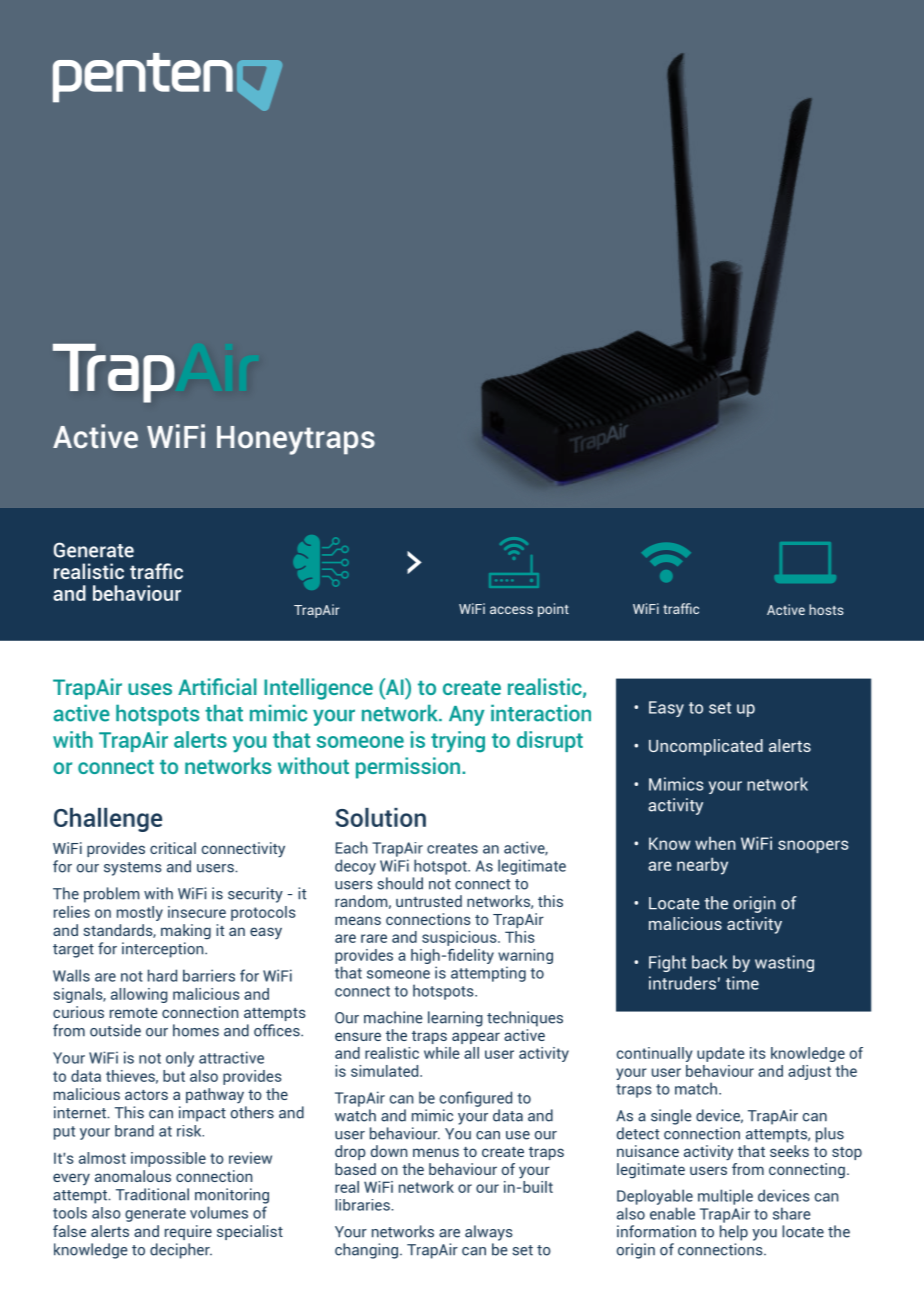 This screenshot has height=1308, width=924. I want to click on suspicious, so click(460, 938).
